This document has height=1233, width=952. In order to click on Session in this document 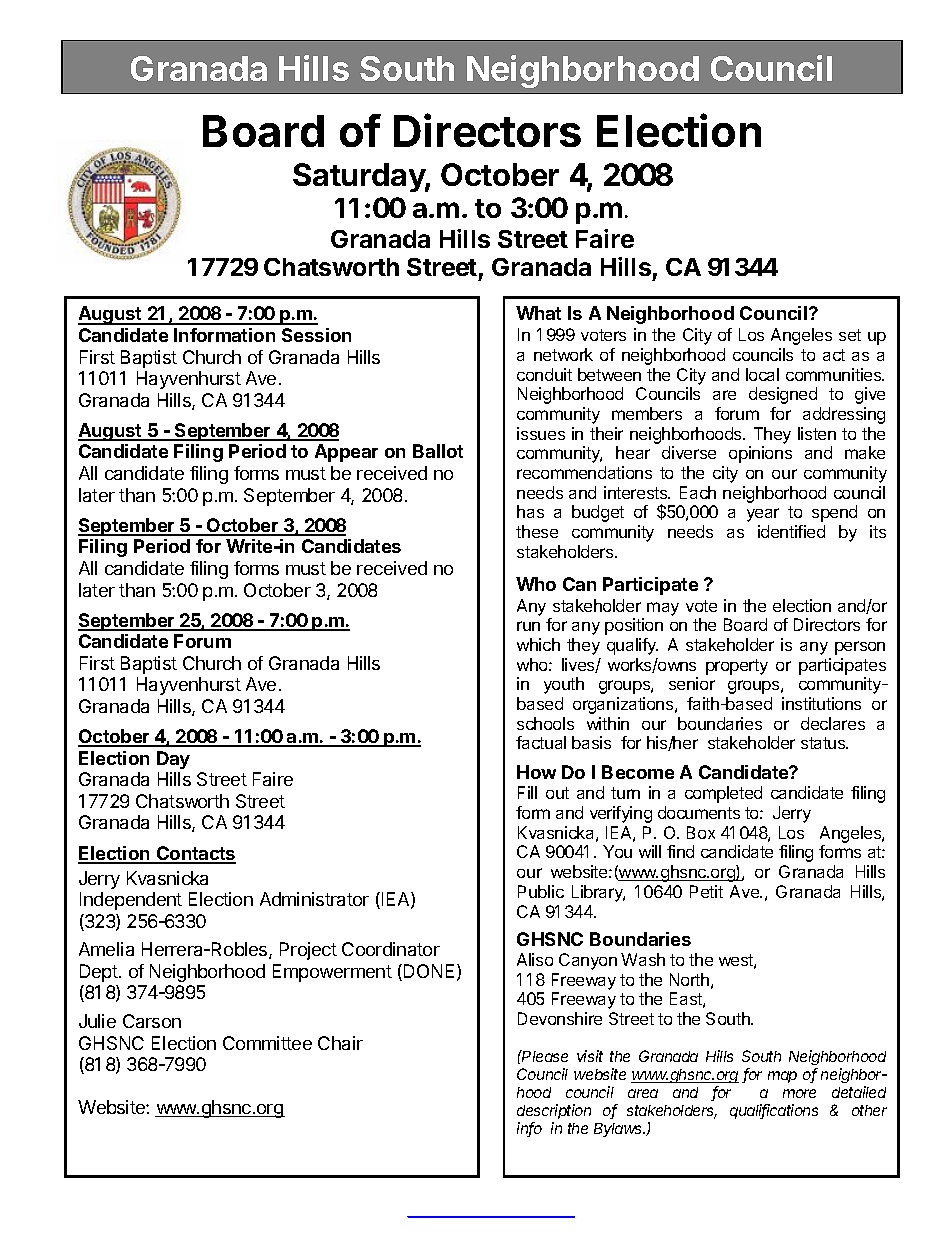, I will do `click(316, 335)`.
